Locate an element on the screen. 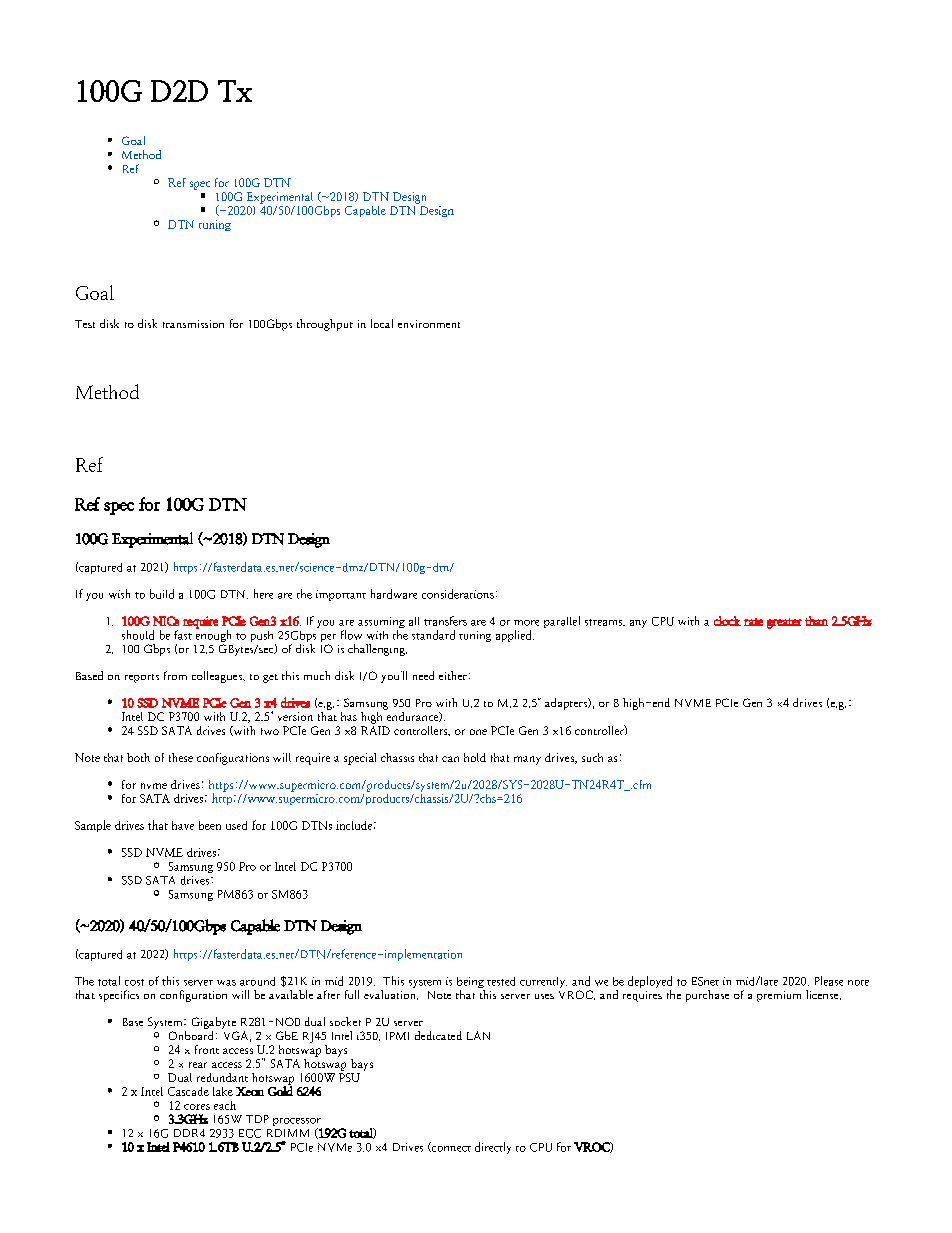 Image resolution: width=952 pixels, height=1233 pixels. cores is located at coordinates (197, 1107).
